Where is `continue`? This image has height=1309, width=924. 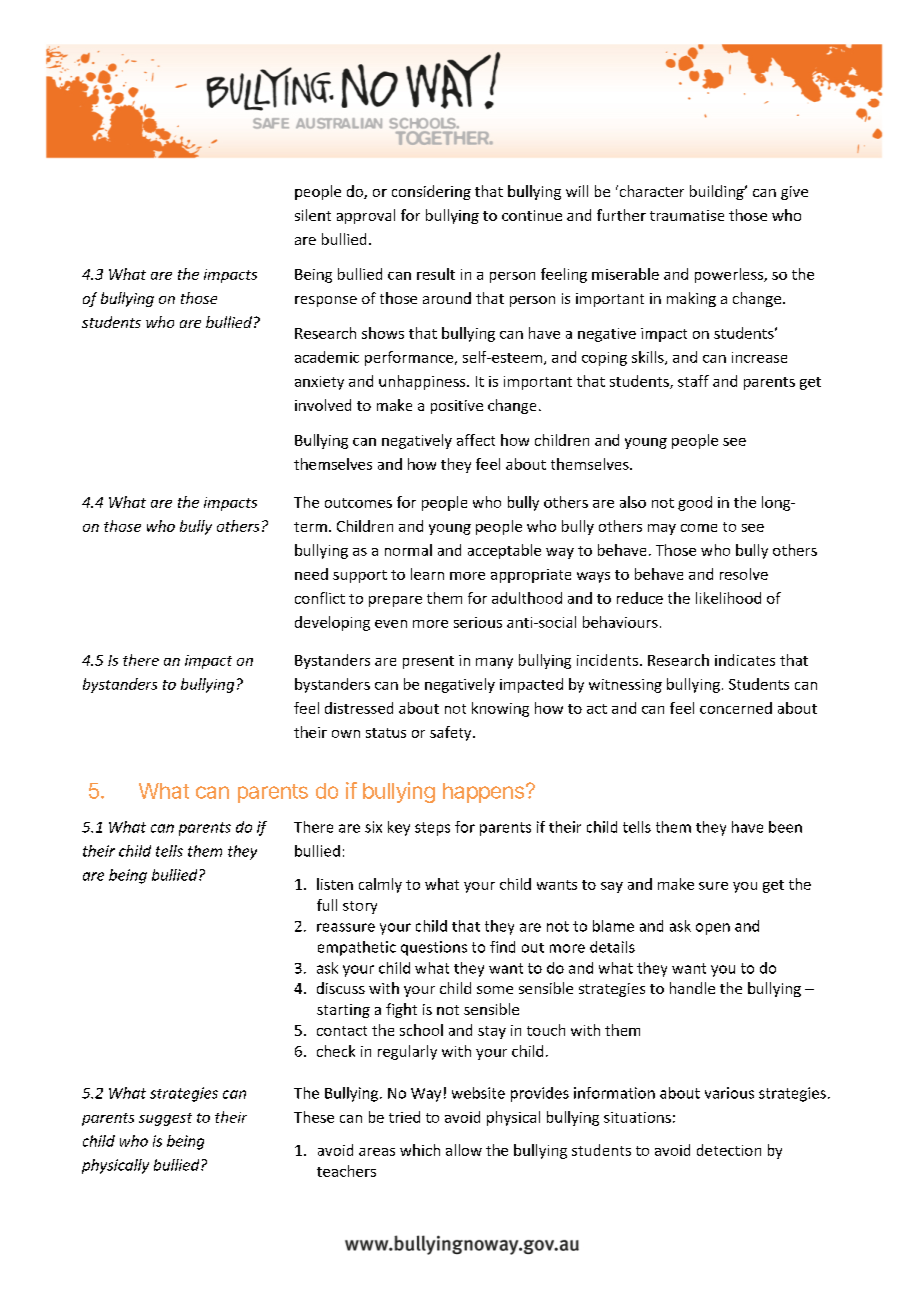 continue is located at coordinates (532, 215).
